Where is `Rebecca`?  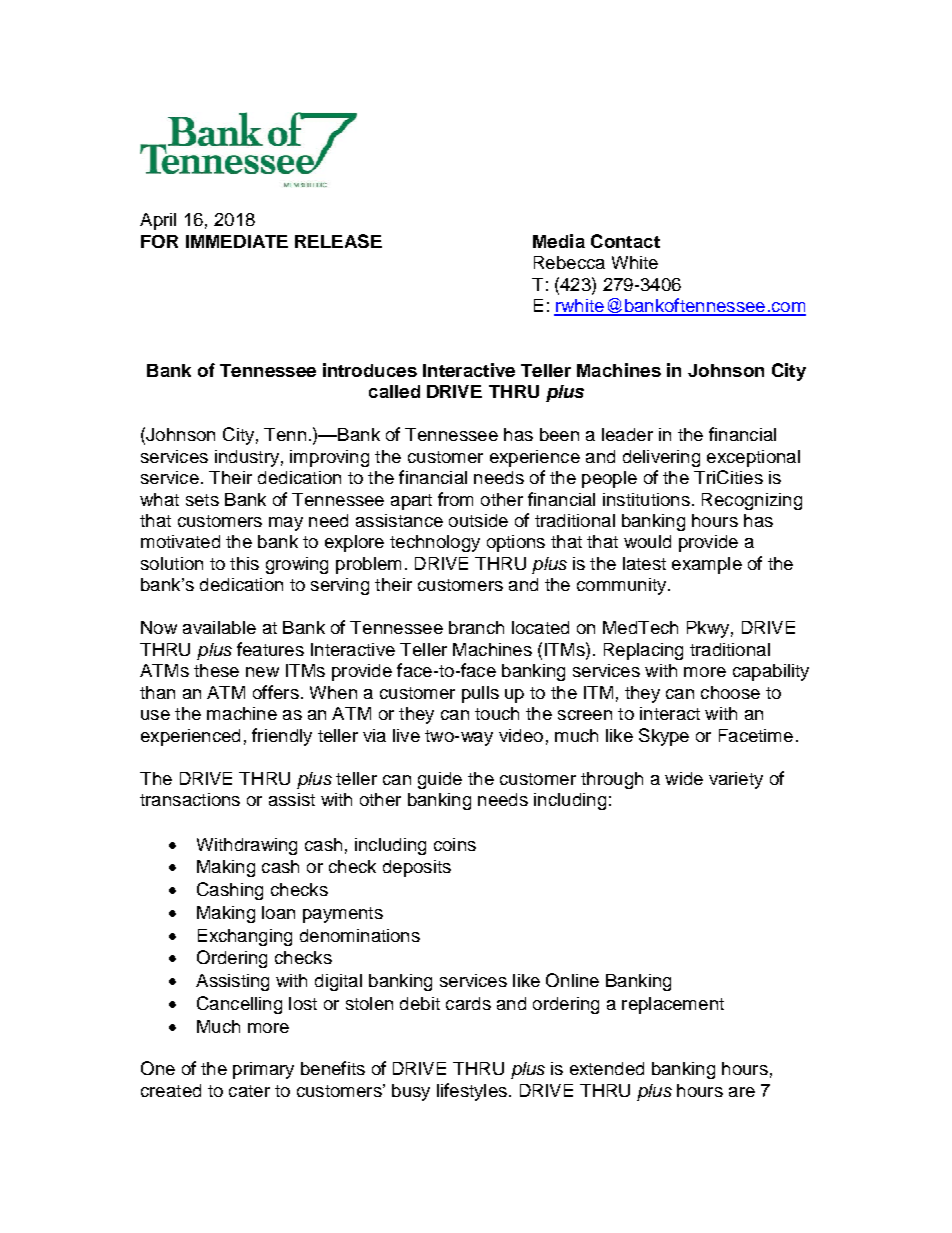 Rebecca is located at coordinates (569, 262).
